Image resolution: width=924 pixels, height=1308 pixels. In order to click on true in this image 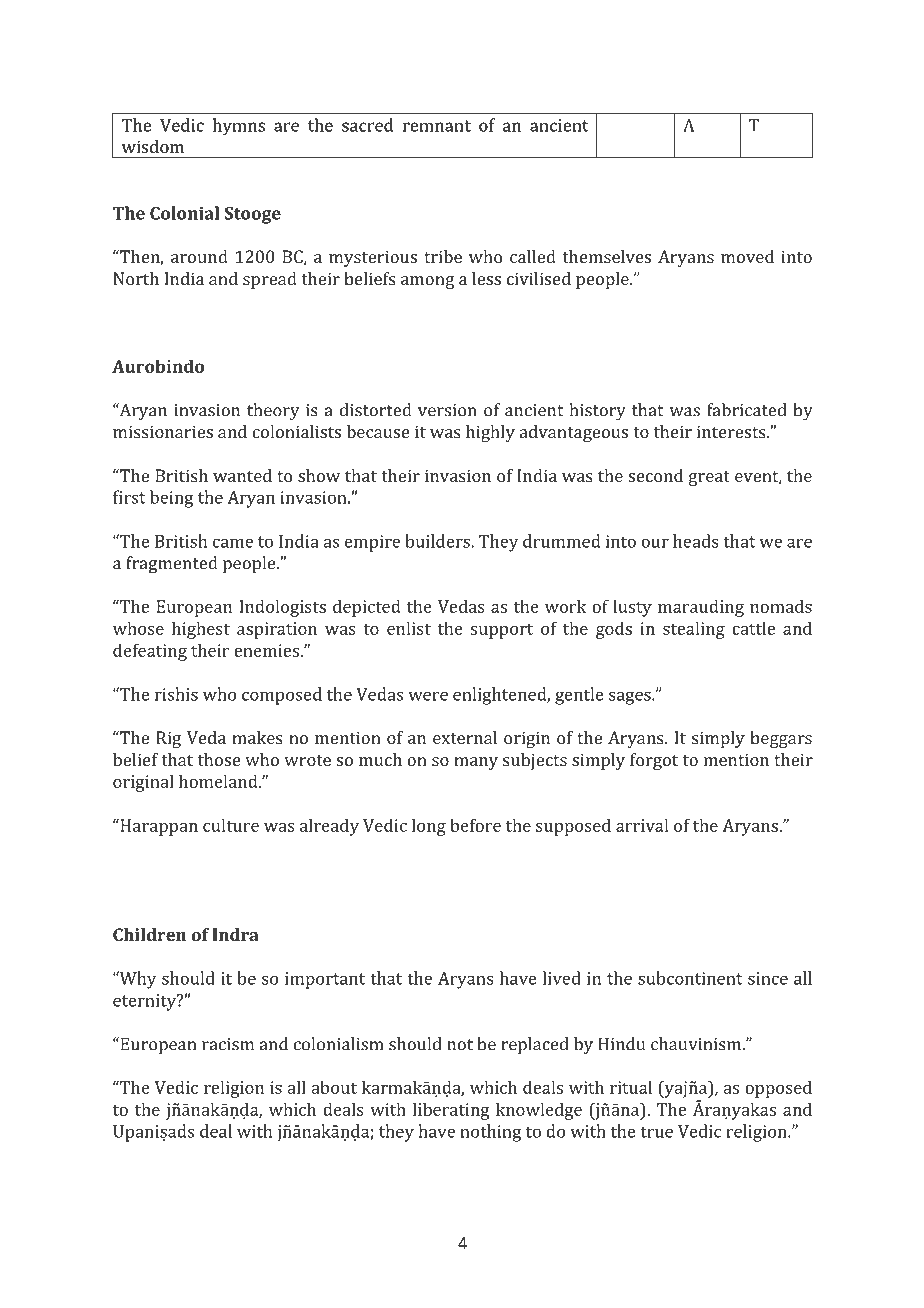, I will do `click(656, 1132)`.
